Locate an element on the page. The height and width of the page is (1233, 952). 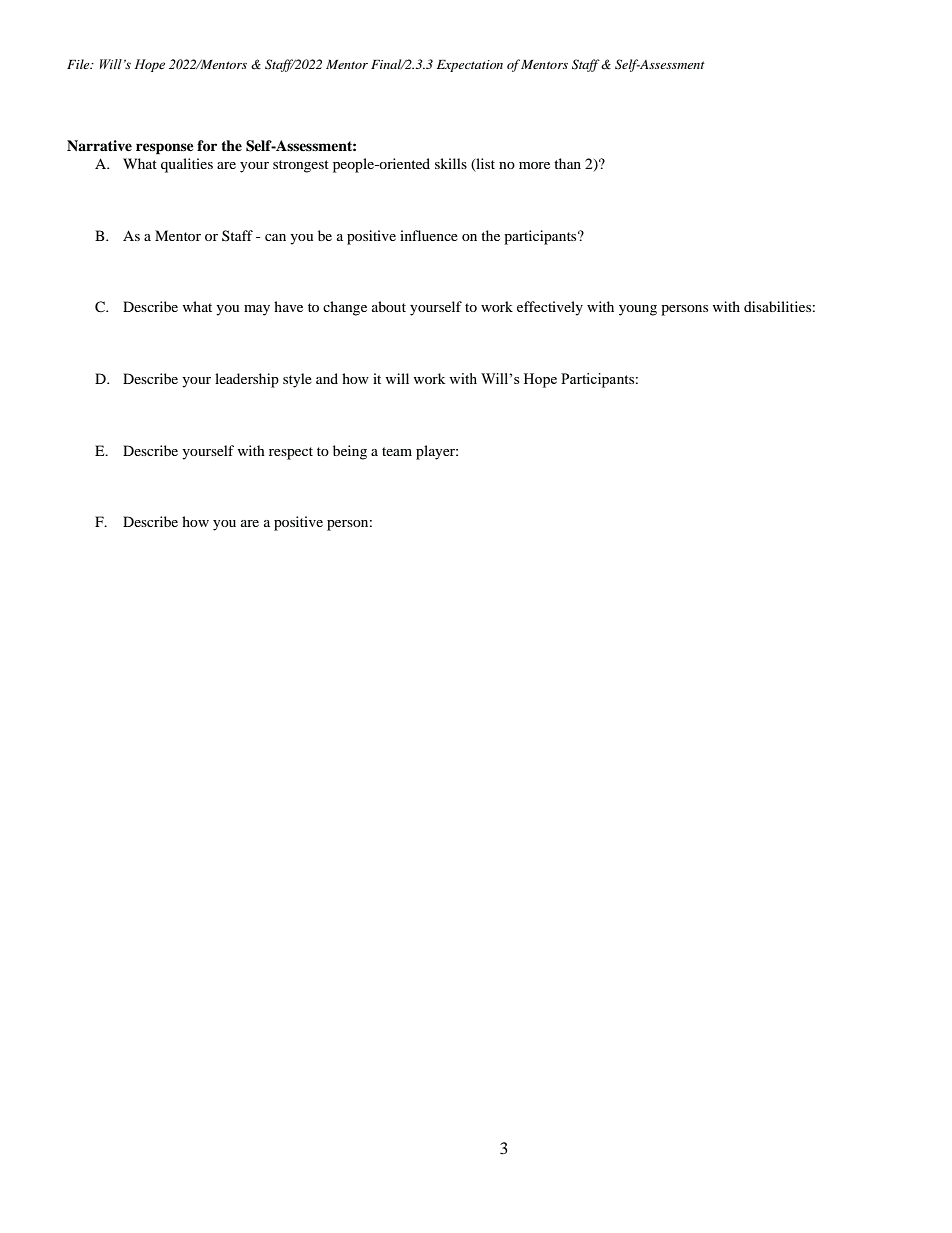
effectively is located at coordinates (550, 308).
